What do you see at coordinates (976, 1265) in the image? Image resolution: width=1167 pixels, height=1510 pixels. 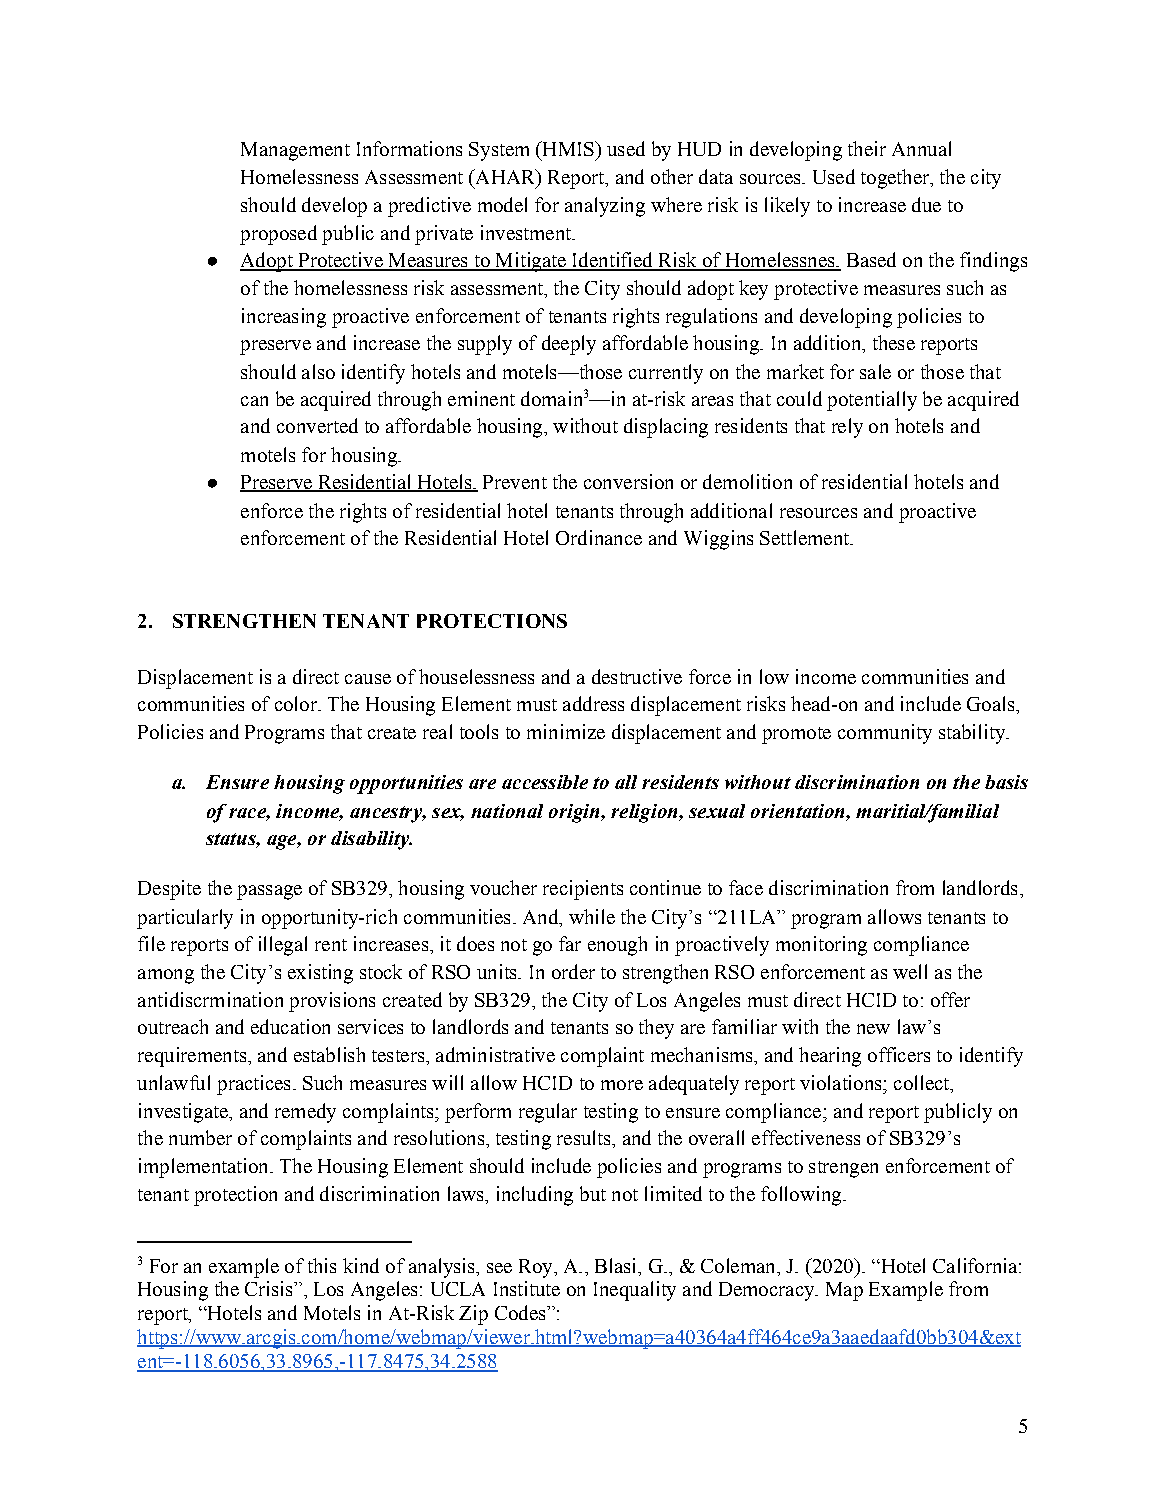 I see `California` at bounding box center [976, 1265].
